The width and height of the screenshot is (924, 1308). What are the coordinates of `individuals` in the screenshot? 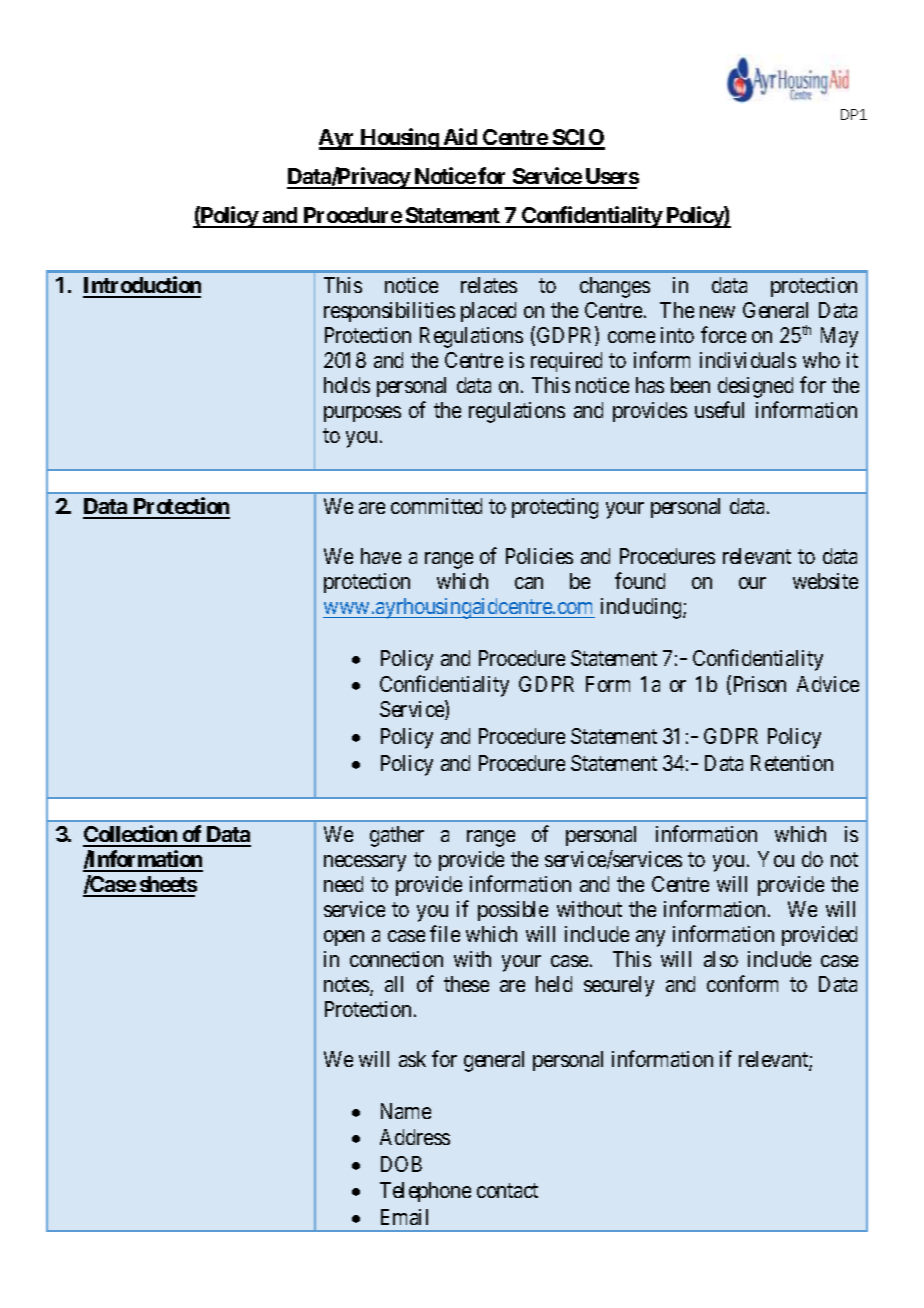 It's located at (748, 360).
